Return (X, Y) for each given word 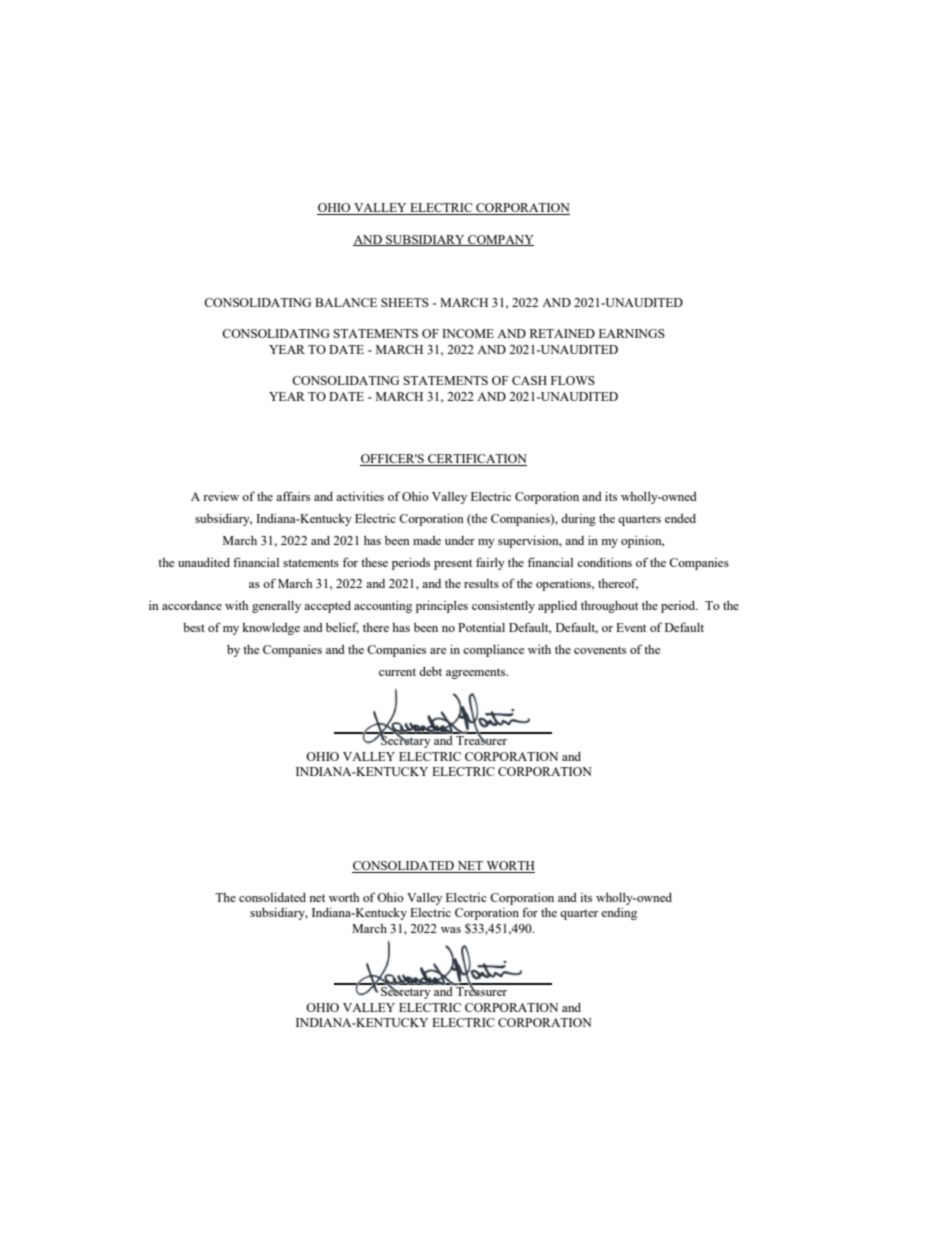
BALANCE (346, 302)
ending (619, 914)
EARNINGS (632, 333)
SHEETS (405, 302)
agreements (477, 673)
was (451, 930)
